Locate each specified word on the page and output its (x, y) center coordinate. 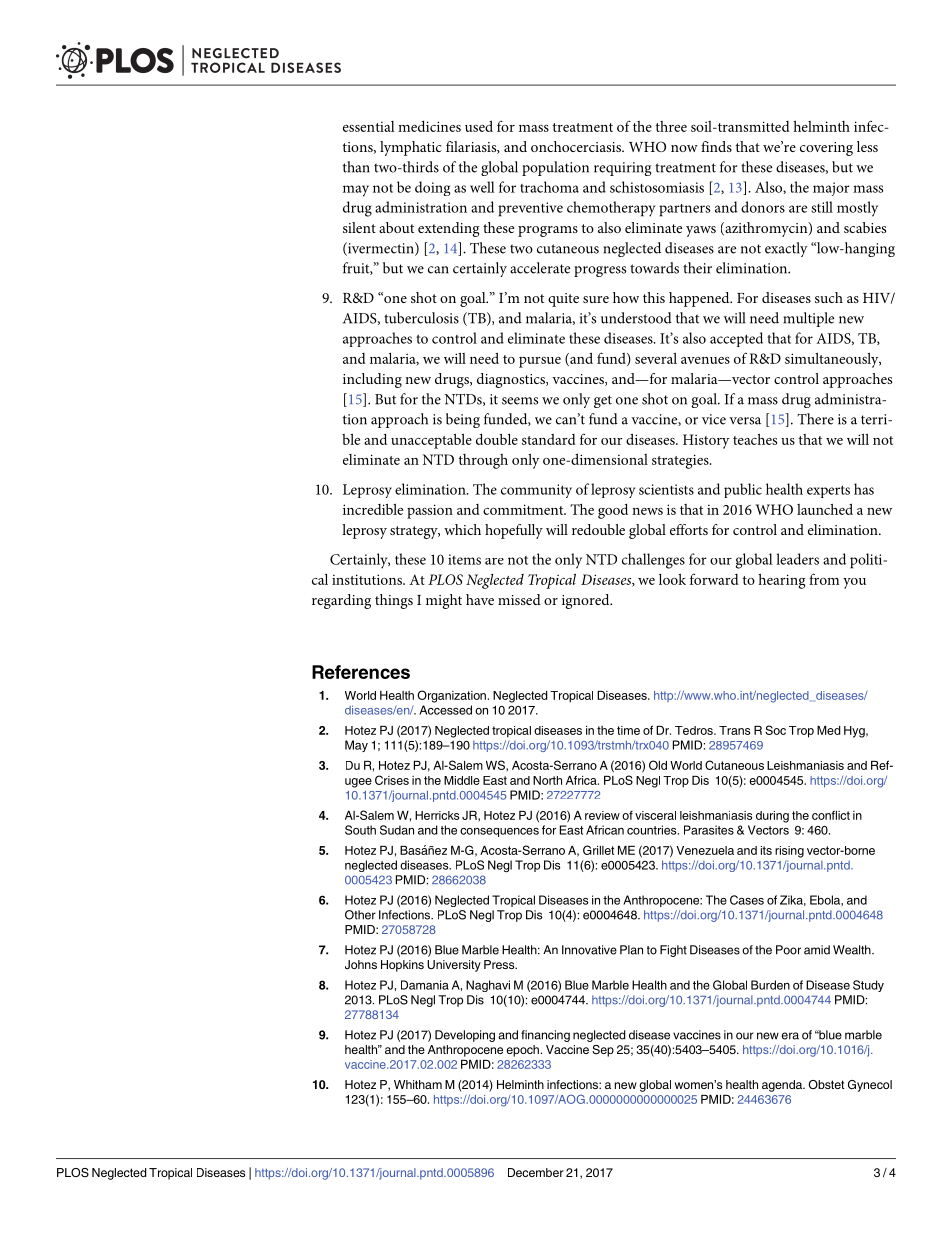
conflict (831, 815)
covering (826, 149)
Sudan (397, 830)
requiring (622, 169)
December (536, 1172)
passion (430, 511)
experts (828, 491)
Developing (465, 1036)
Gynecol (870, 1086)
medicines (429, 126)
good (613, 511)
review (602, 815)
